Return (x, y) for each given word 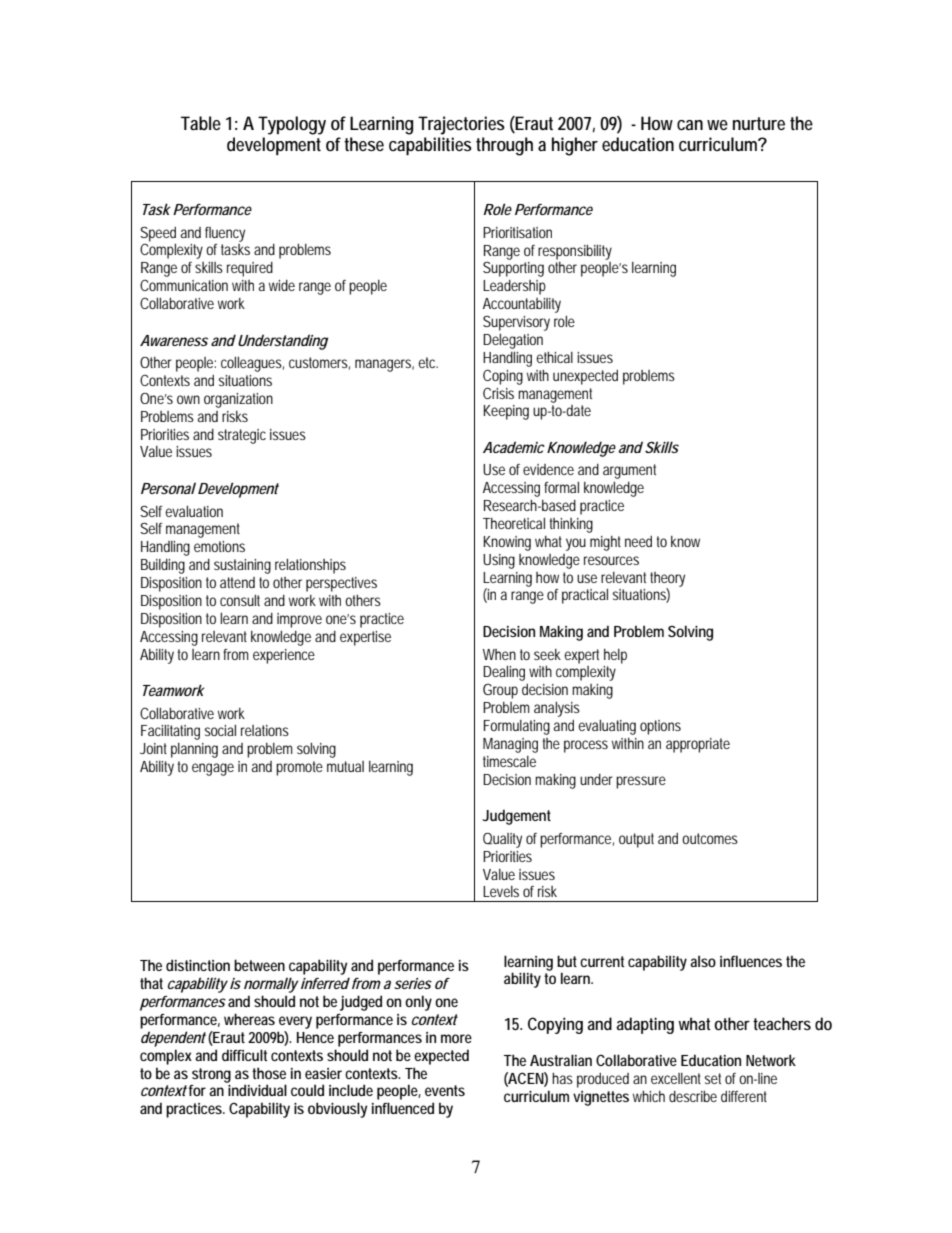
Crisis (498, 393)
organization (238, 400)
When (499, 654)
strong (211, 1075)
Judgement (516, 817)
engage (213, 769)
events (445, 1090)
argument (629, 471)
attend (237, 582)
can (690, 125)
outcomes (710, 838)
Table (201, 123)
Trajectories (461, 125)
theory (667, 580)
